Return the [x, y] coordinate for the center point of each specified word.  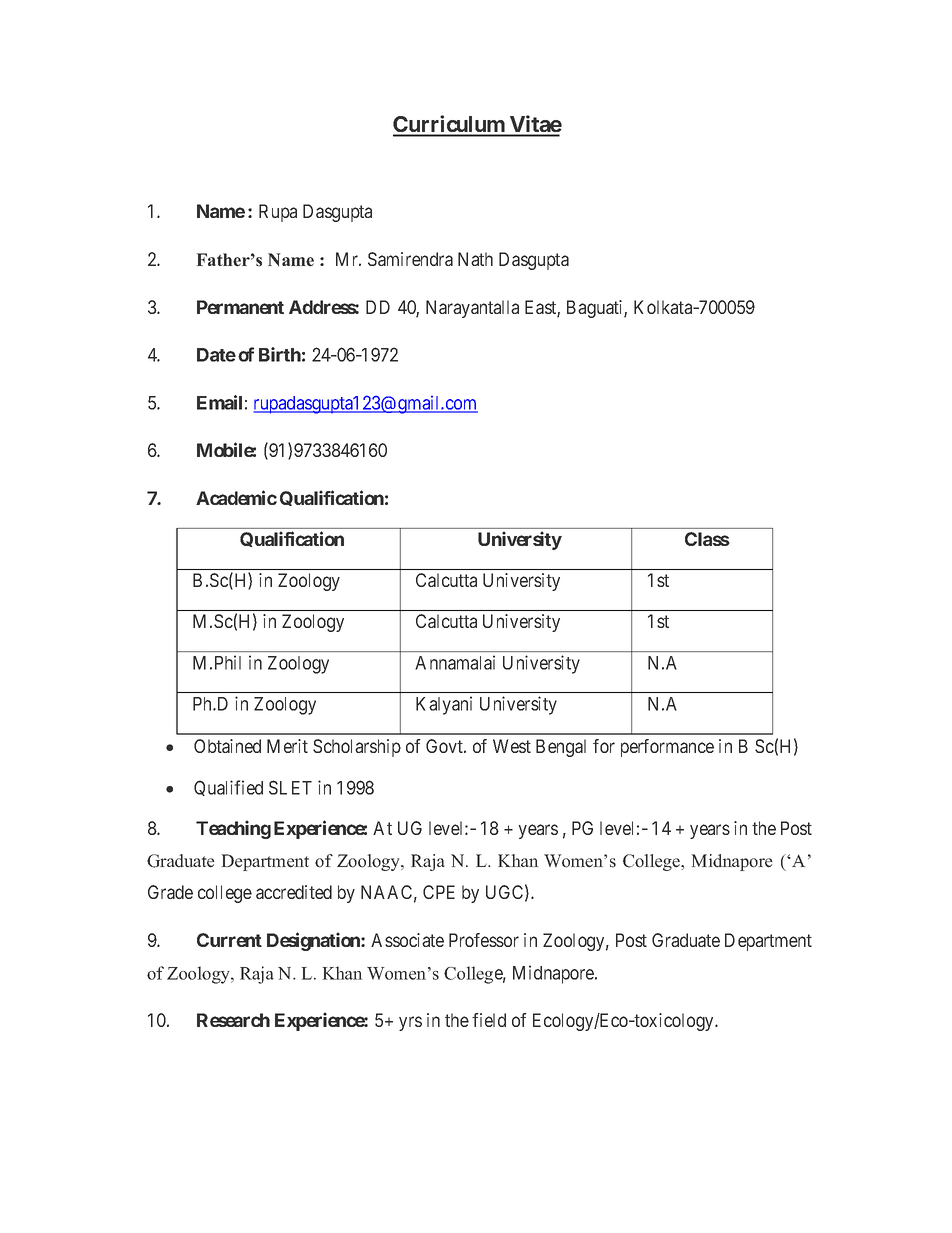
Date [216, 355]
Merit [287, 746]
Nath [475, 259]
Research [233, 1020]
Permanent [240, 307]
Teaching [233, 829]
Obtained [227, 746]
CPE [439, 892]
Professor [484, 940]
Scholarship [357, 748]
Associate [407, 940]
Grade [170, 892]
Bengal [561, 748]
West [512, 746]
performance [667, 748]
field [489, 1020]
